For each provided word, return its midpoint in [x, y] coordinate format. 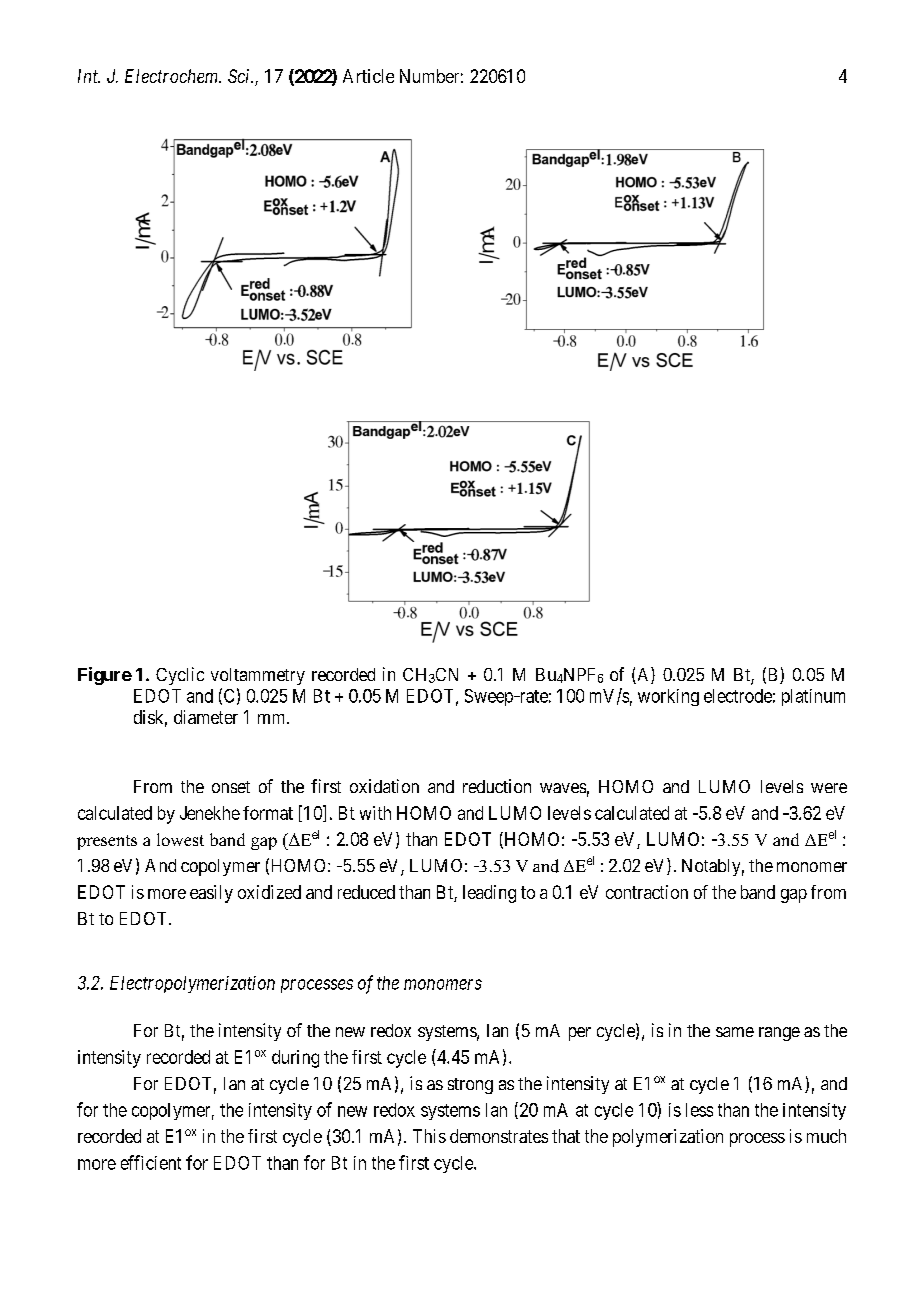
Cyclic [180, 676]
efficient [151, 1162]
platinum [813, 697]
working [668, 697]
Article [368, 76]
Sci [240, 76]
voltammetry [258, 676]
